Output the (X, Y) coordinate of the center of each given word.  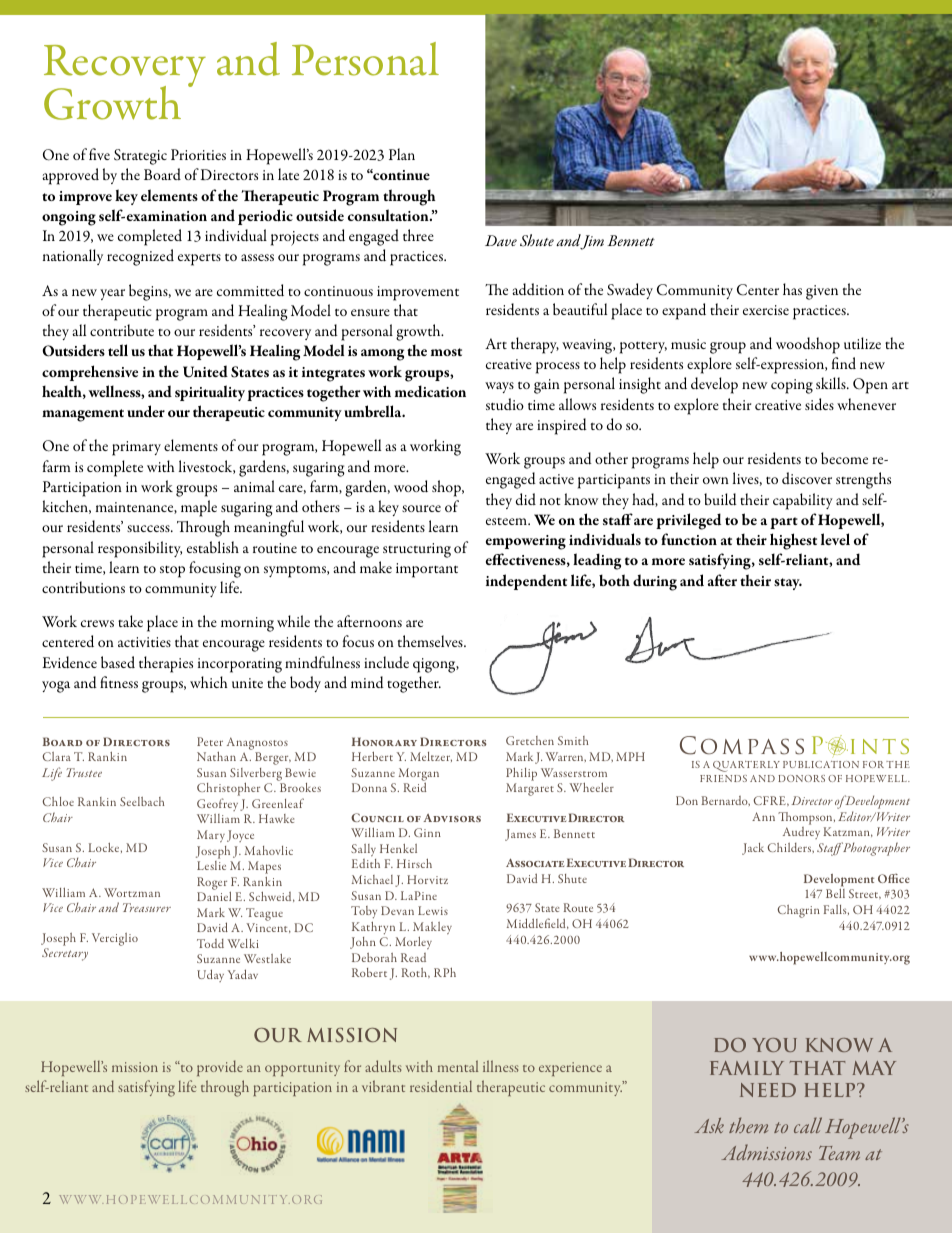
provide (220, 1068)
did (526, 499)
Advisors (452, 818)
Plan (402, 154)
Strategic (140, 157)
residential (441, 1086)
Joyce (240, 836)
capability (803, 501)
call (808, 1125)
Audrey (801, 833)
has (792, 289)
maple (199, 508)
